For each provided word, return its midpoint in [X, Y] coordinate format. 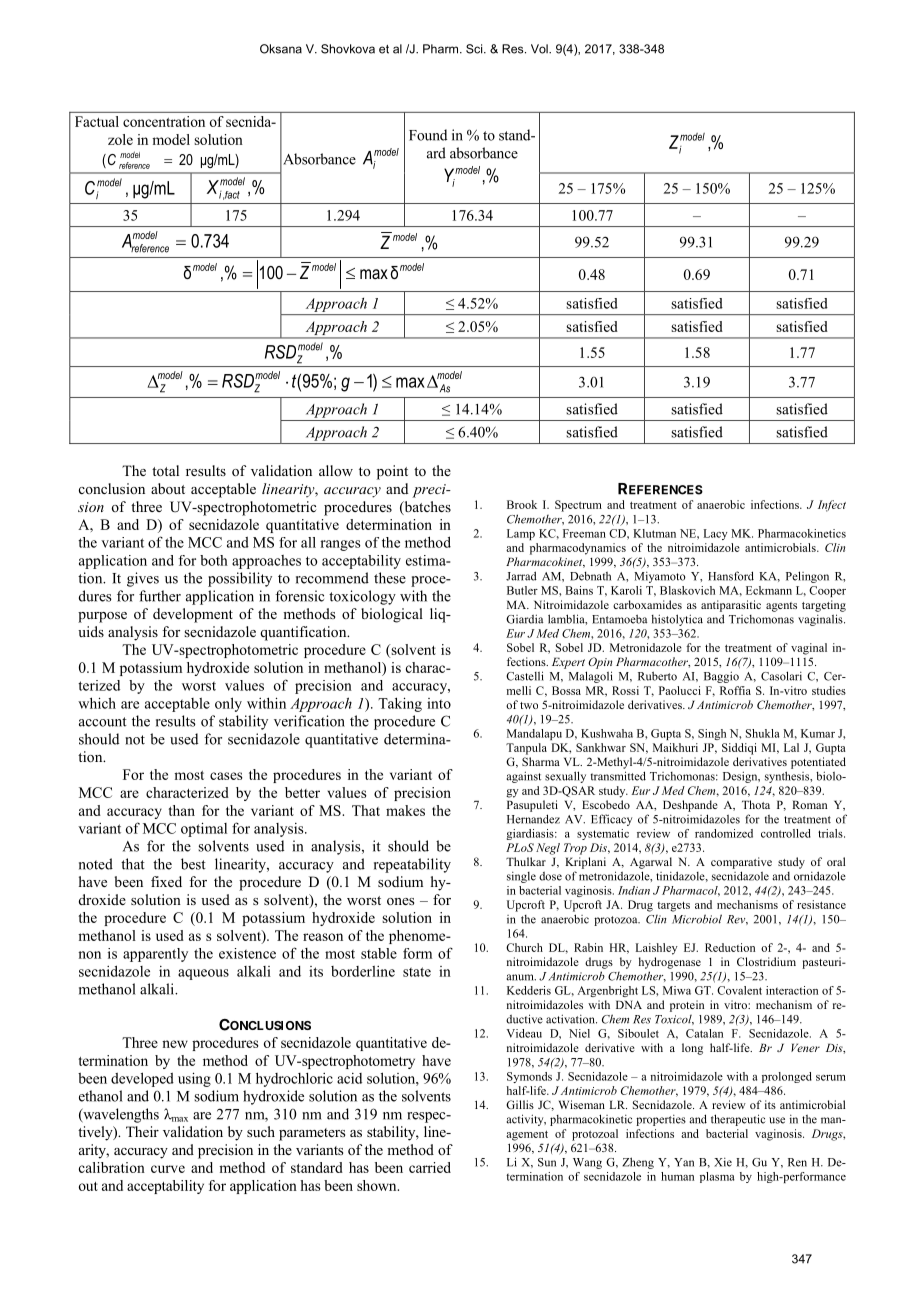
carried [430, 1167]
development [193, 615]
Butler [522, 590]
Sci [475, 49]
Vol [540, 49]
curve [168, 1169]
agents [781, 607]
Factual [97, 121]
